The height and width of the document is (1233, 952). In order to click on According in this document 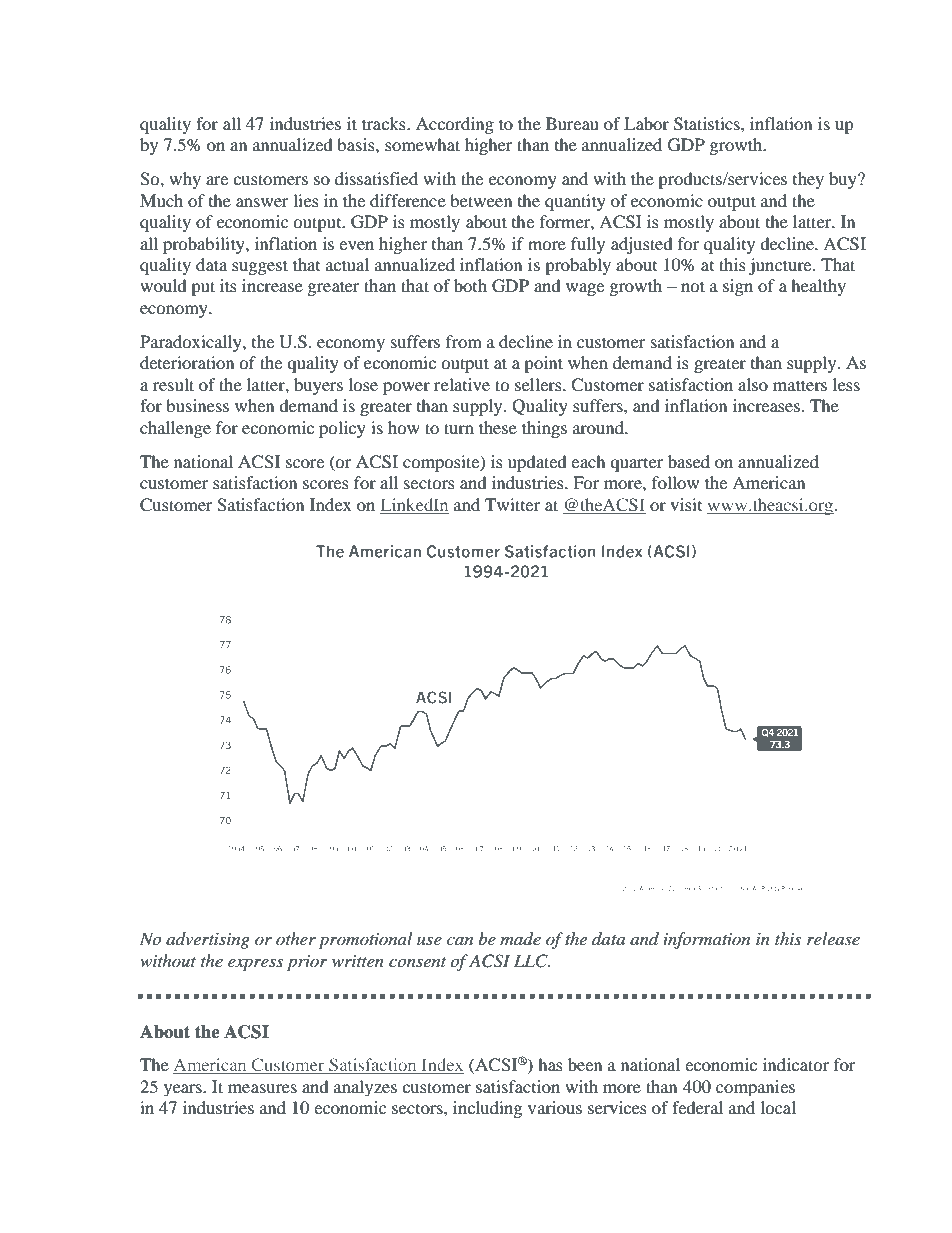, I will do `click(455, 125)`.
